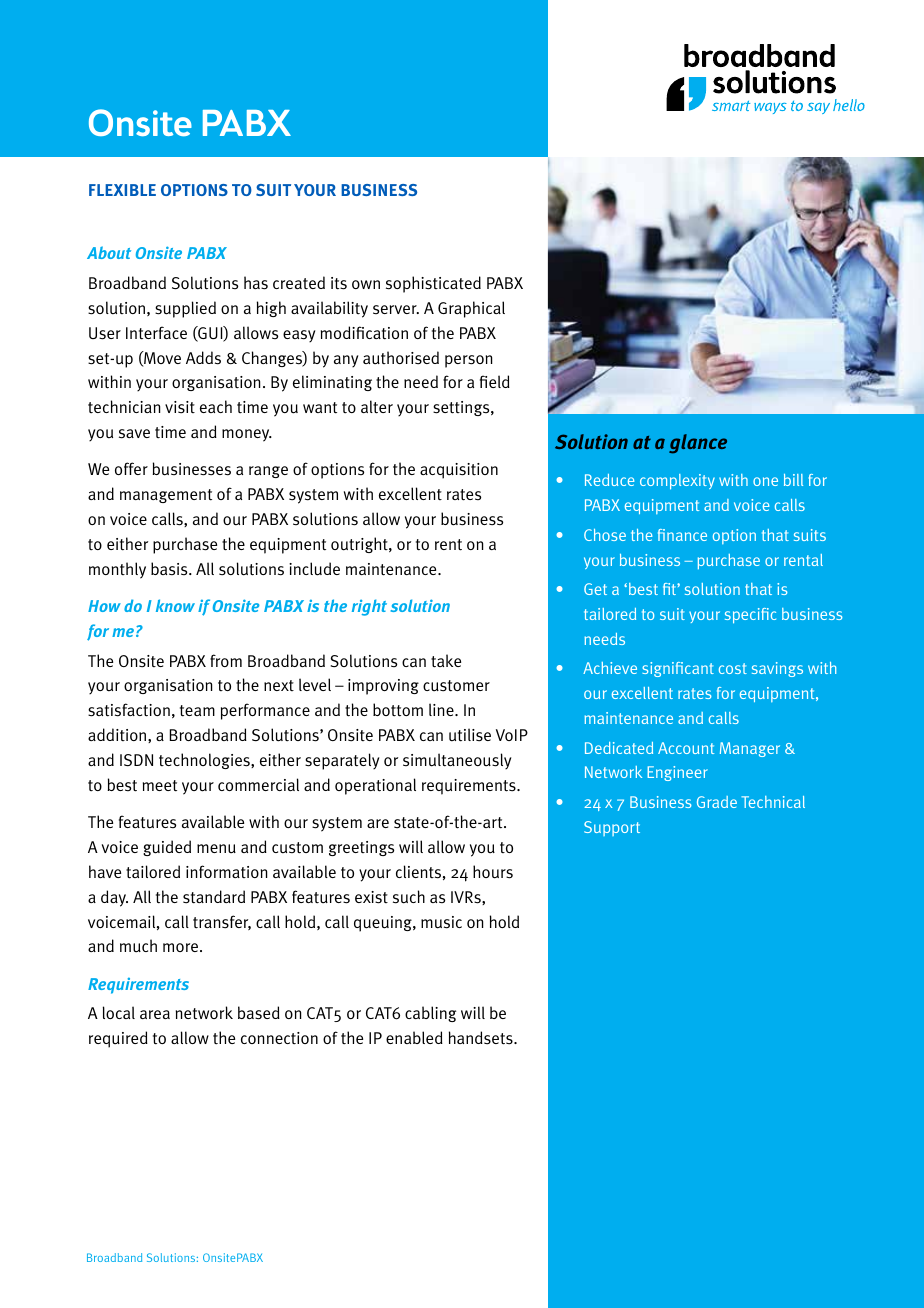  What do you see at coordinates (686, 748) in the screenshot?
I see `Account` at bounding box center [686, 748].
